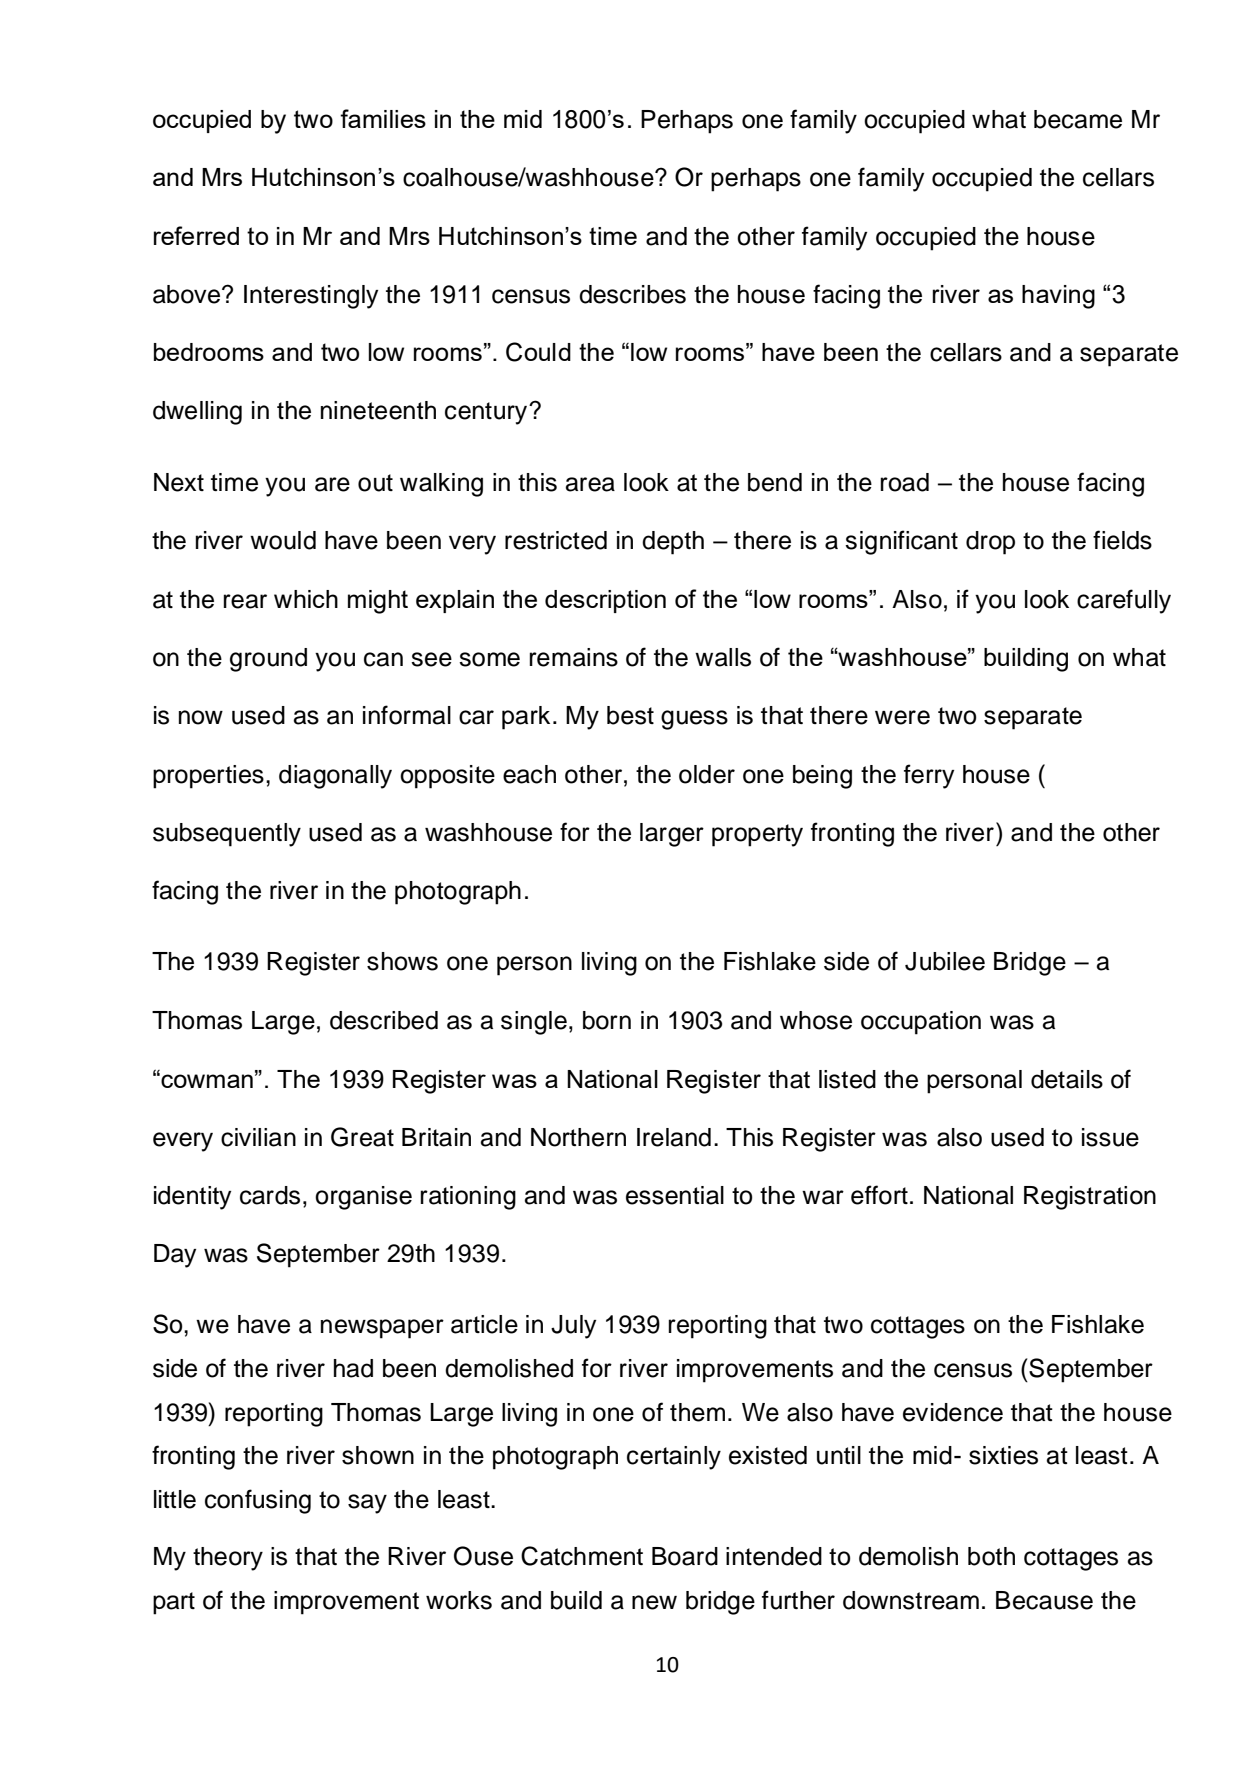  I want to click on drop, so click(990, 543).
